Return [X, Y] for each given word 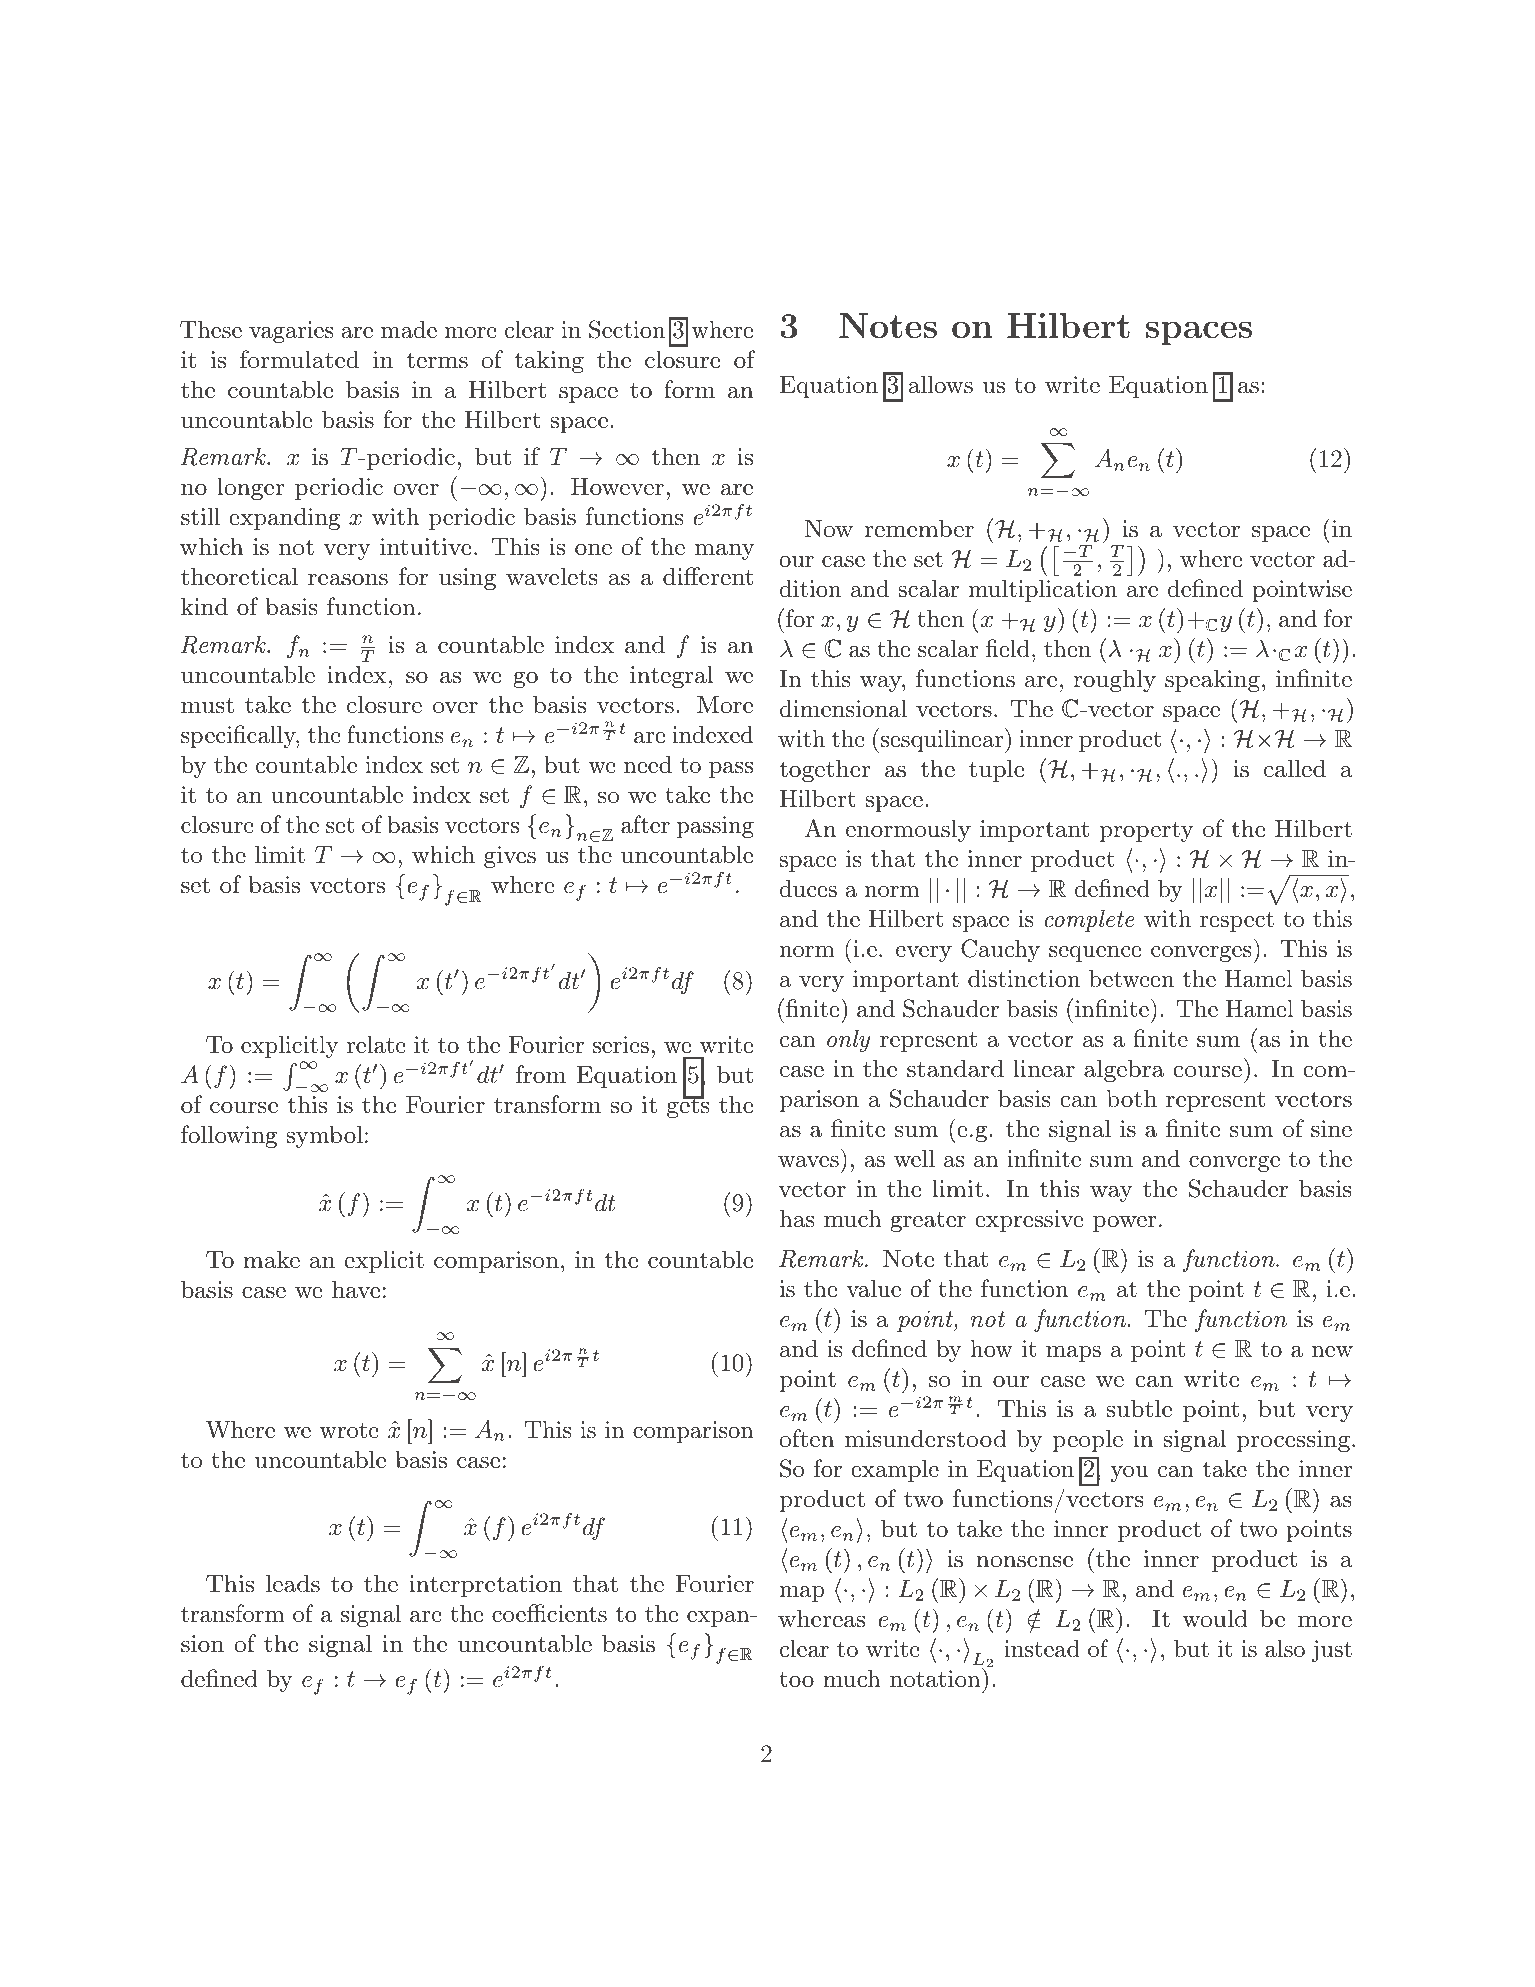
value [873, 1288]
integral [672, 676]
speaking [1212, 680]
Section [627, 329]
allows [941, 384]
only [848, 1040]
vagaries [291, 332]
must [207, 705]
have [356, 1289]
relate [376, 1044]
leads [293, 1583]
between [1131, 978]
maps [1073, 1353]
